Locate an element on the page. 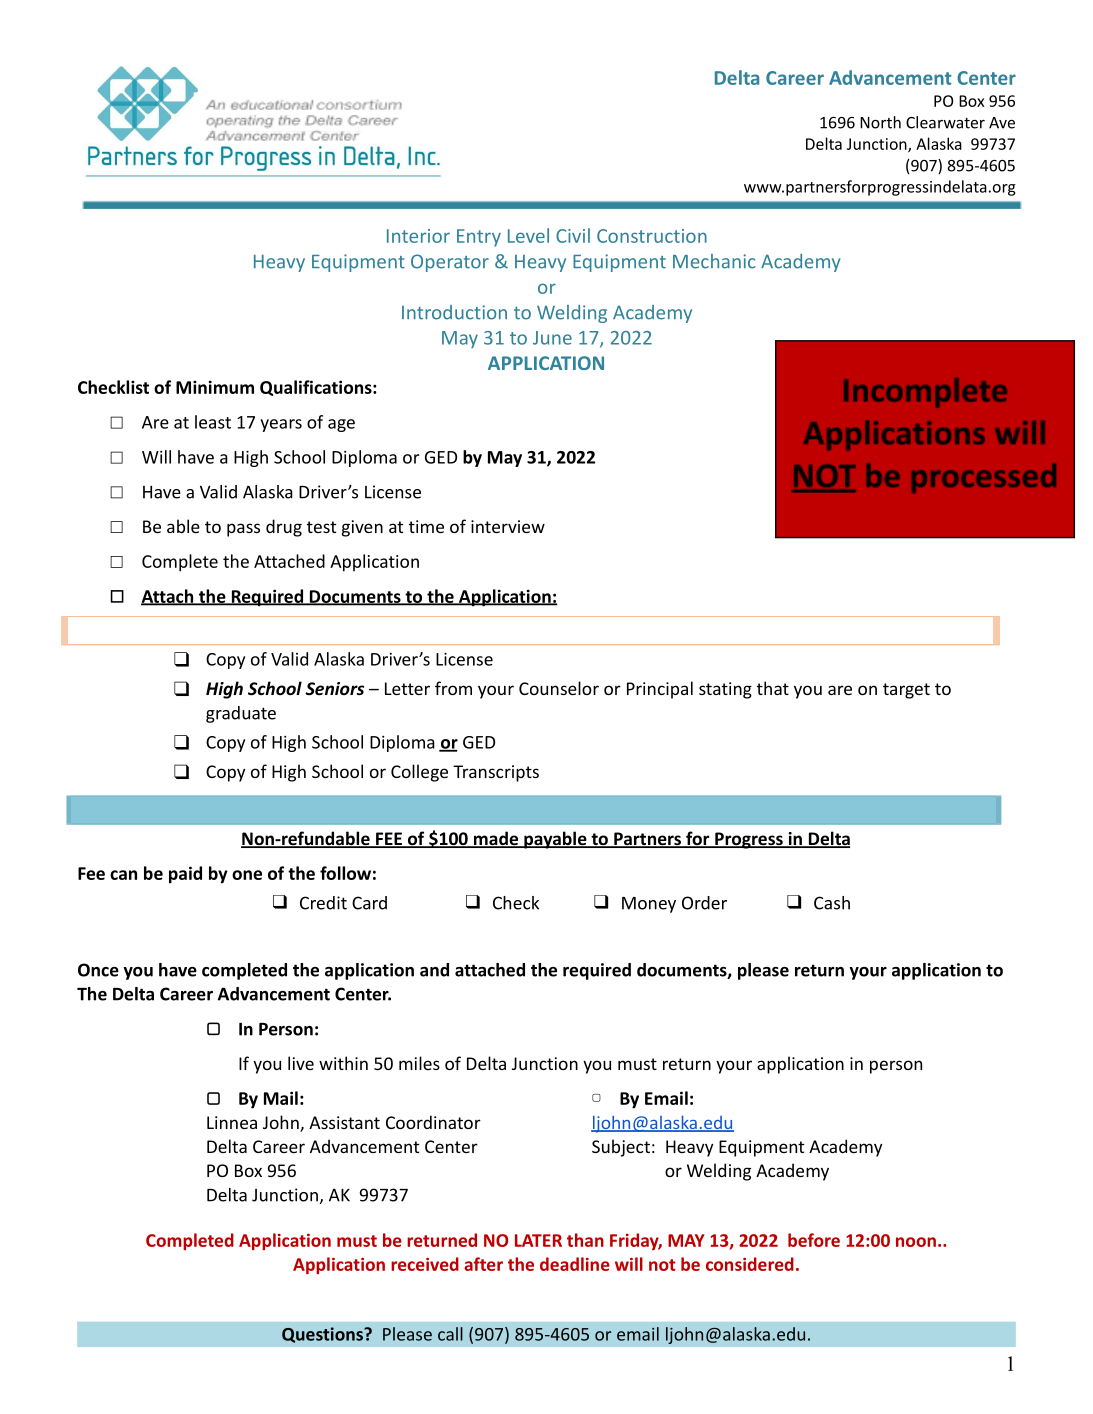  Transcripts is located at coordinates (496, 773).
